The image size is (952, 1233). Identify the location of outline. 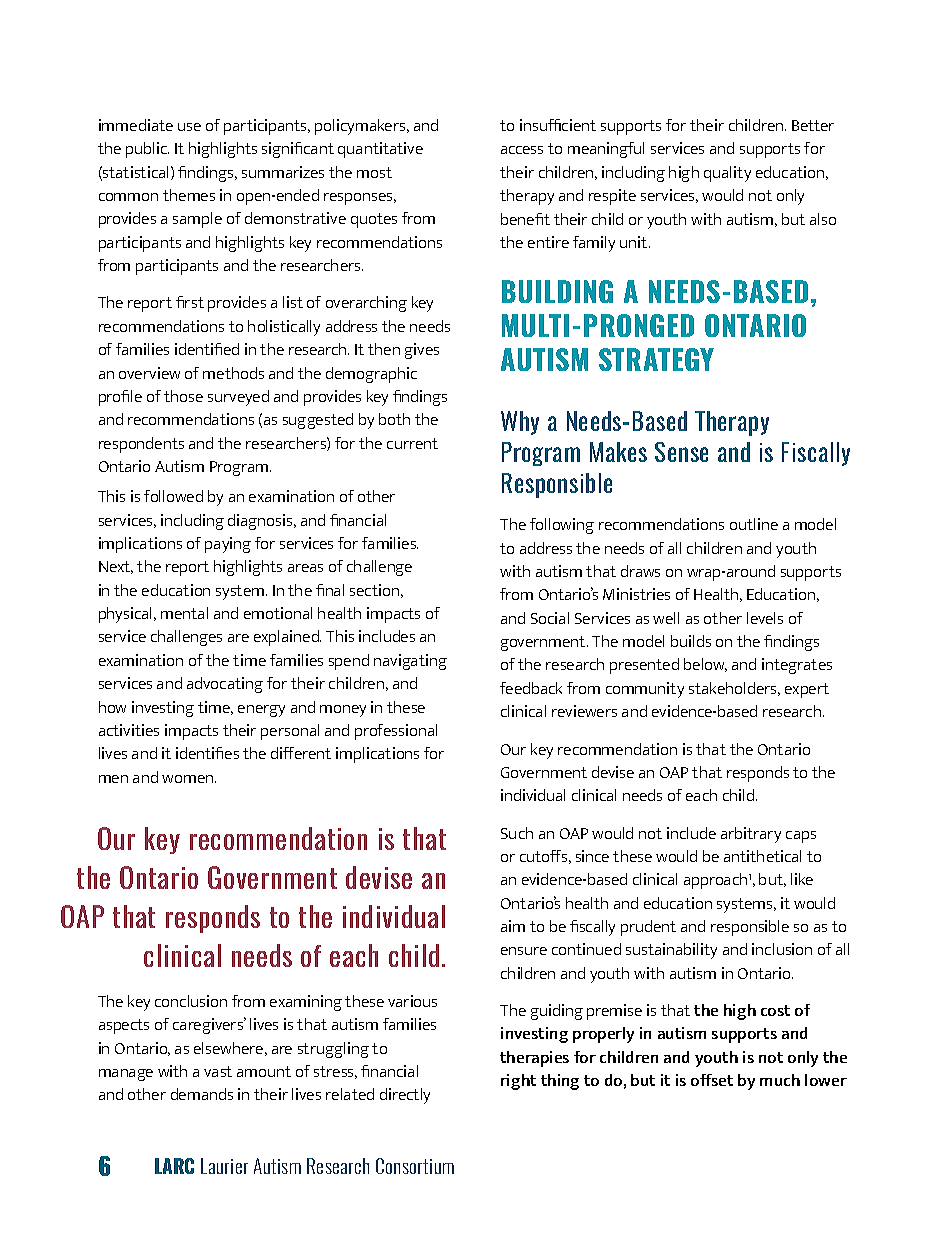
(754, 524).
